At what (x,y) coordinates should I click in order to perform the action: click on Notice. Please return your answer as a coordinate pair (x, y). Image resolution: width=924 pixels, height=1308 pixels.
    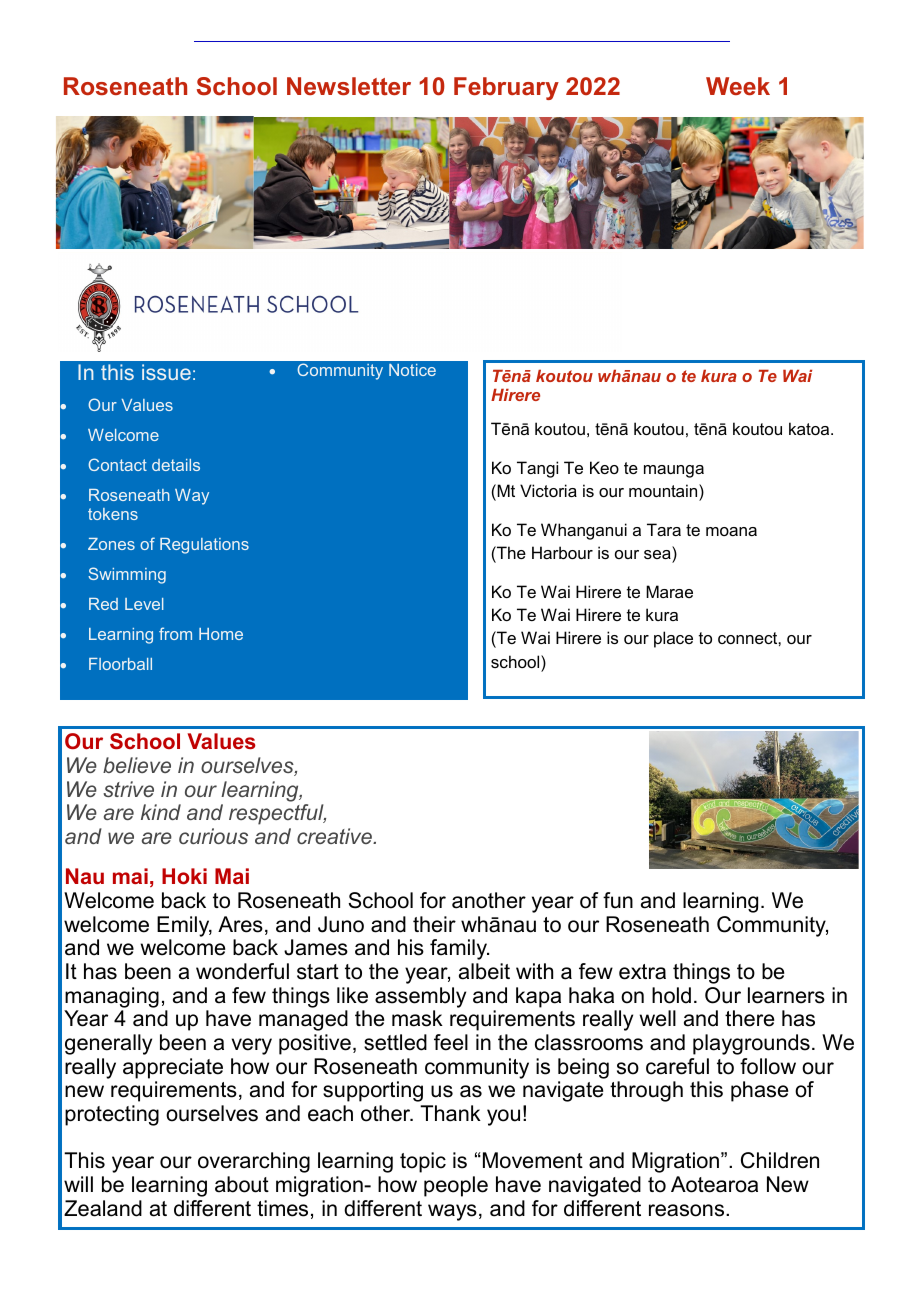
    Looking at the image, I should click on (412, 370).
